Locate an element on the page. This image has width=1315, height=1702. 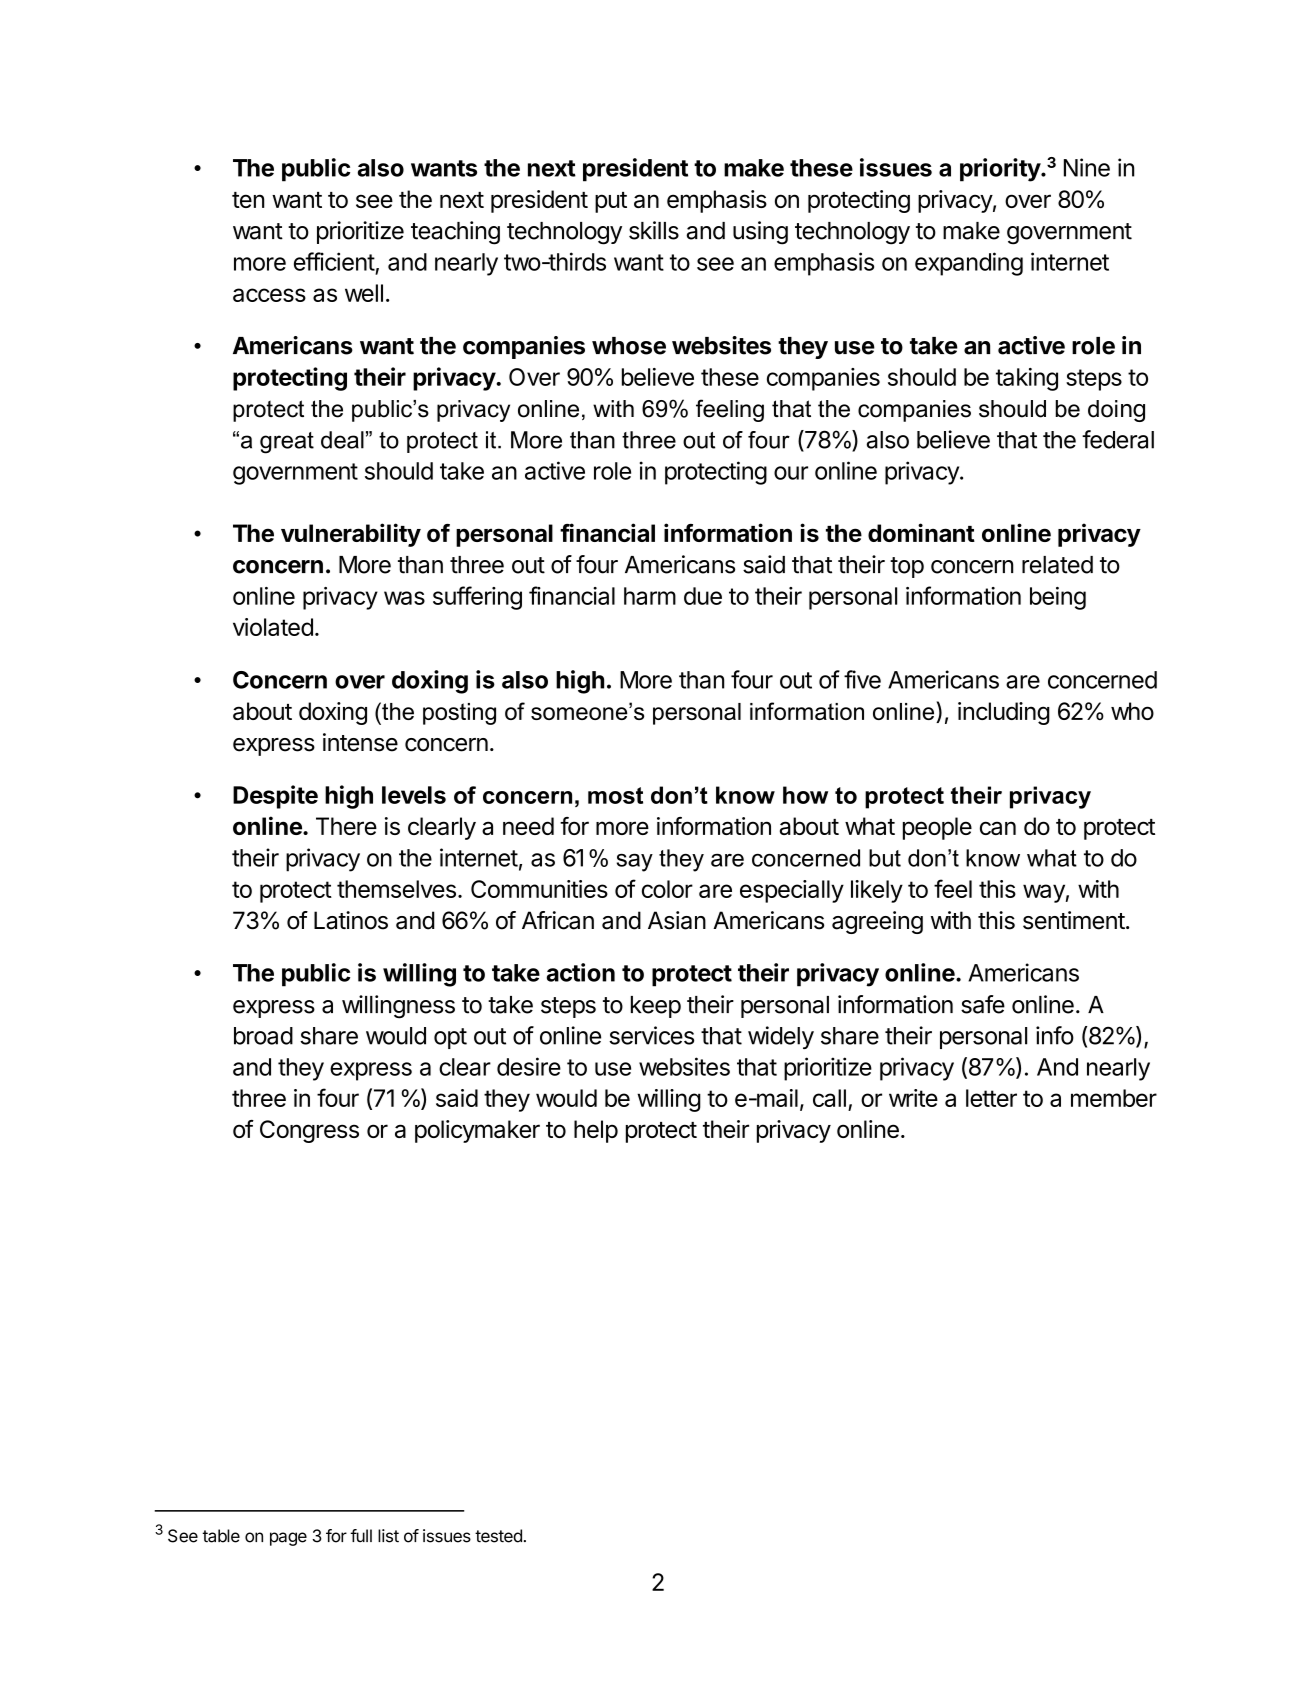
letter is located at coordinates (991, 1098).
